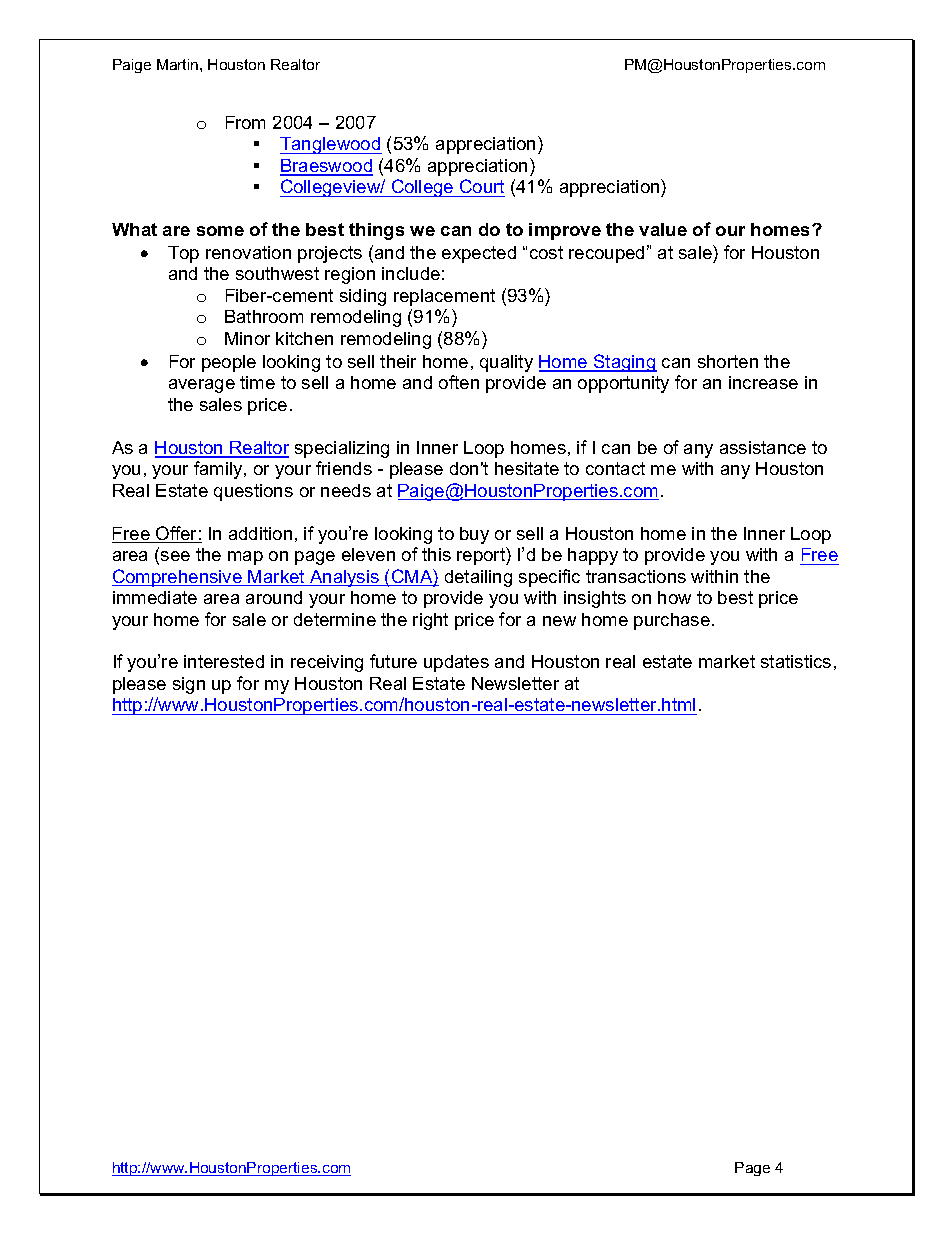 This screenshot has height=1233, width=952. I want to click on updates, so click(456, 663).
